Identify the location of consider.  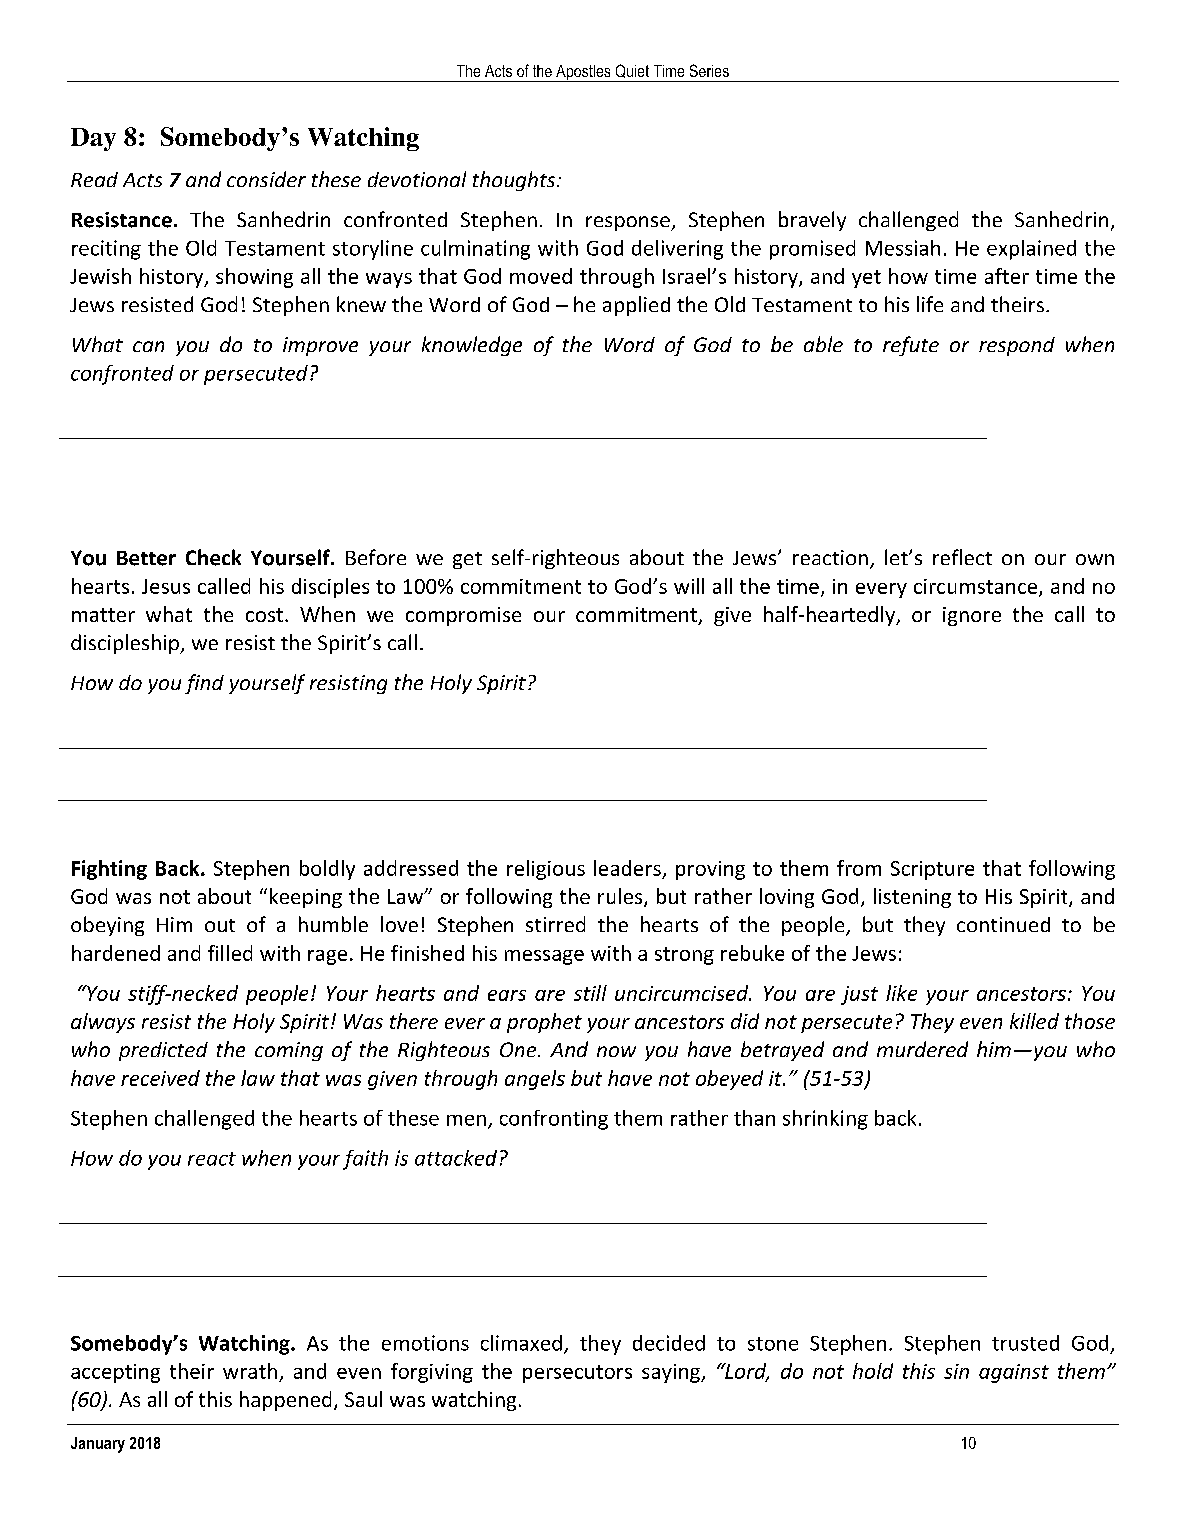
(266, 179).
